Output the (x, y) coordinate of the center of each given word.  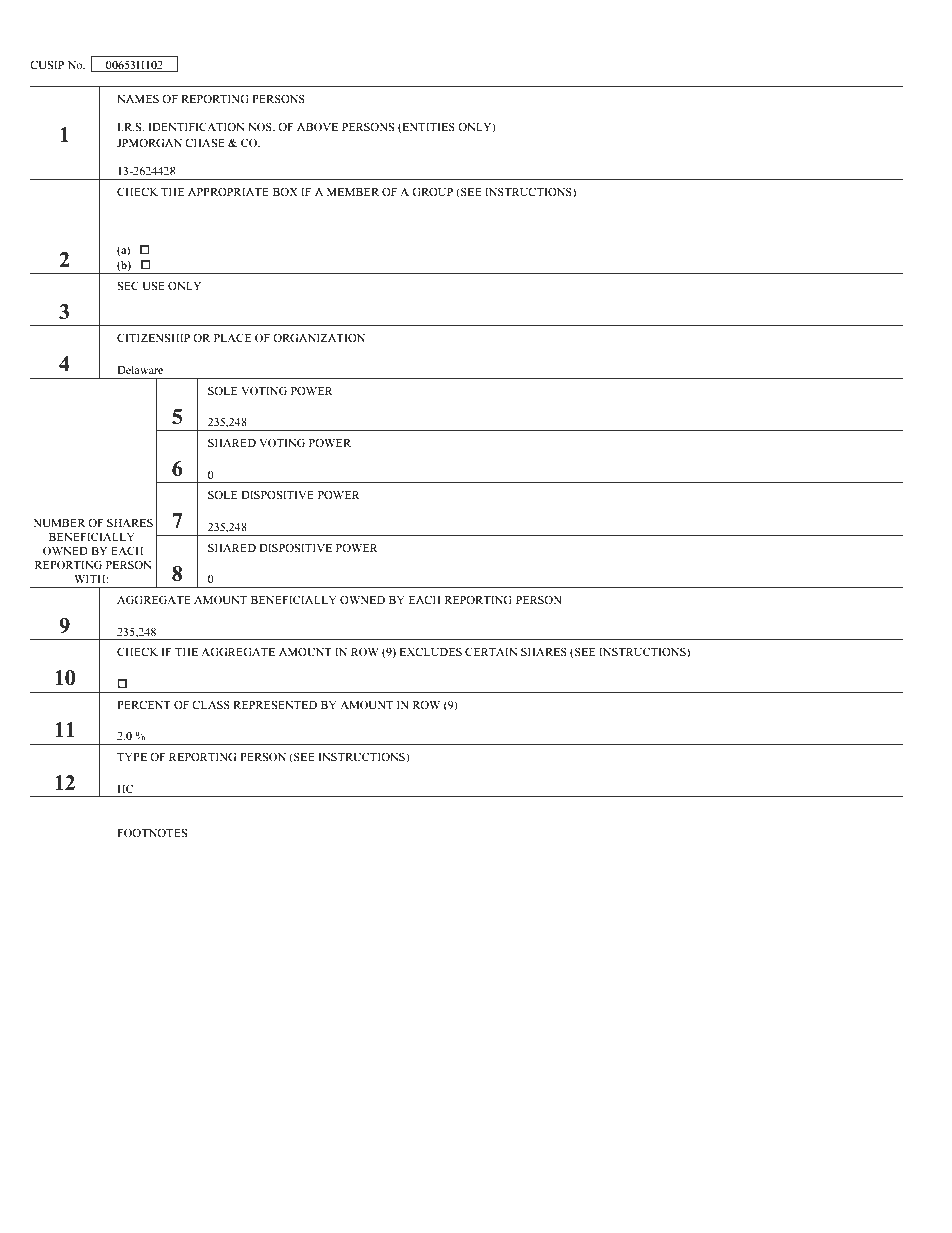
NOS (261, 126)
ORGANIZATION (319, 337)
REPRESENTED (275, 705)
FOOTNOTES (152, 832)
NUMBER (59, 523)
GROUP (432, 191)
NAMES (138, 99)
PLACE (233, 337)
